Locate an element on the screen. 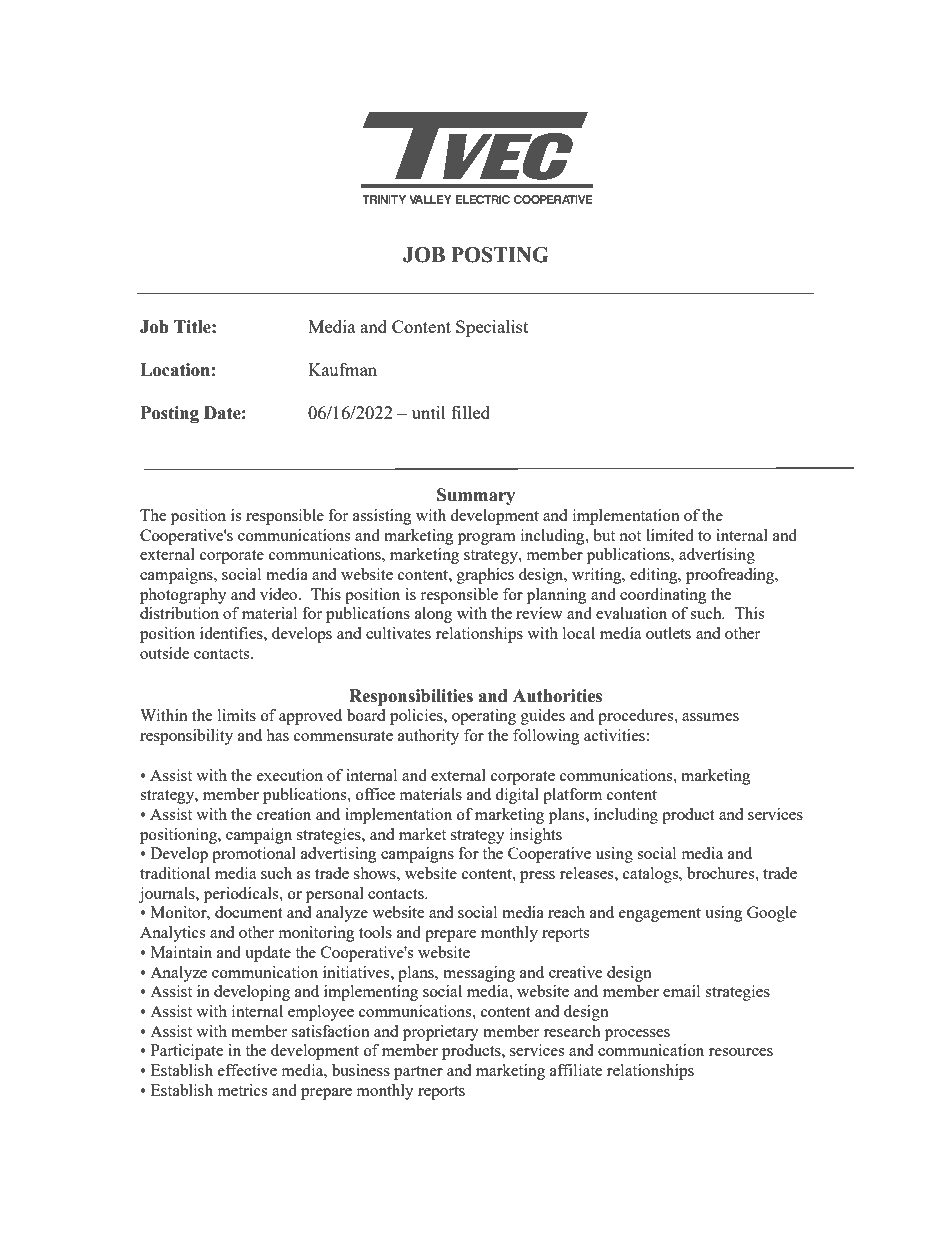 Image resolution: width=952 pixels, height=1233 pixels. catalogs is located at coordinates (652, 875).
